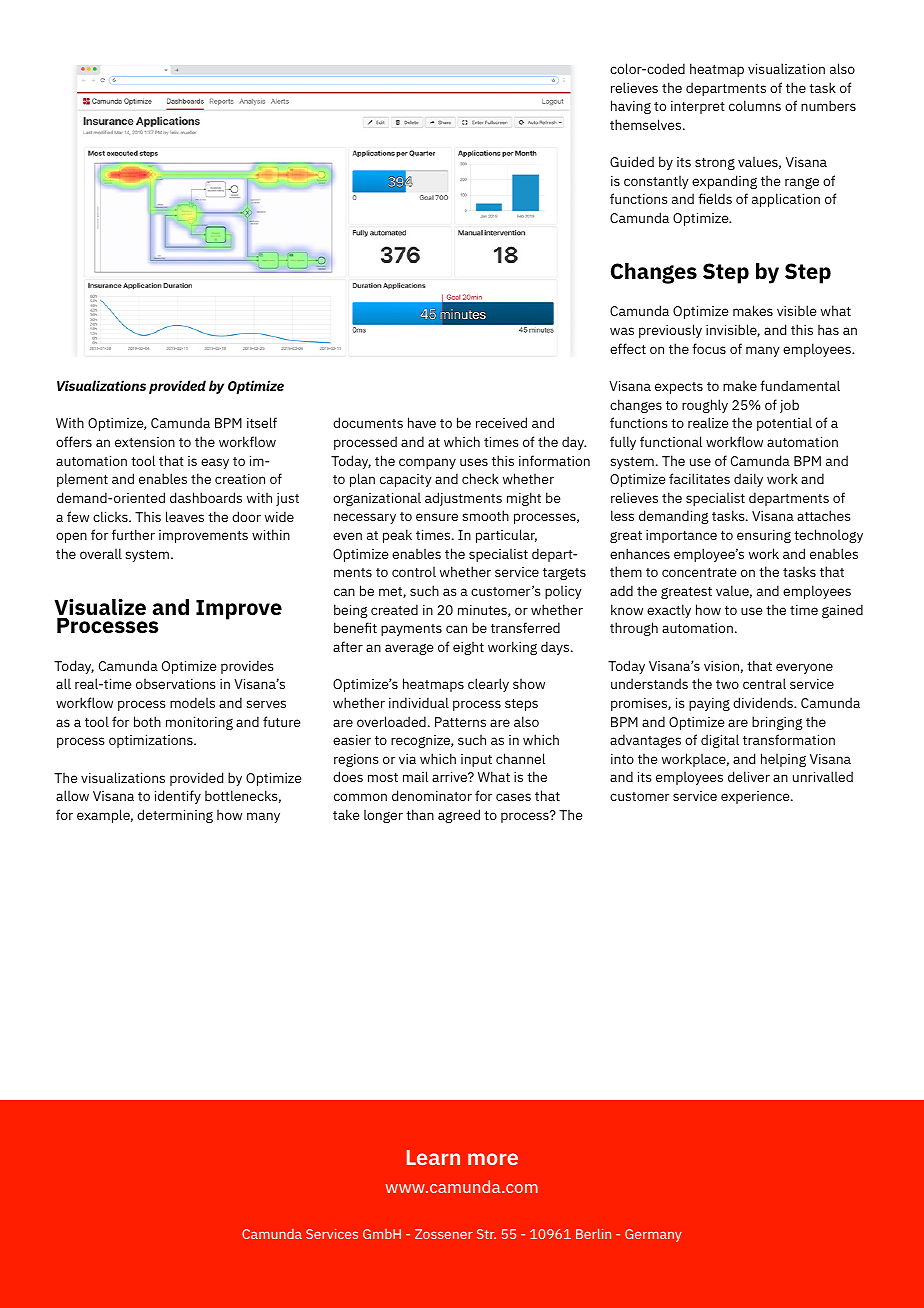  Describe the element at coordinates (175, 816) in the screenshot. I see `determining` at that location.
